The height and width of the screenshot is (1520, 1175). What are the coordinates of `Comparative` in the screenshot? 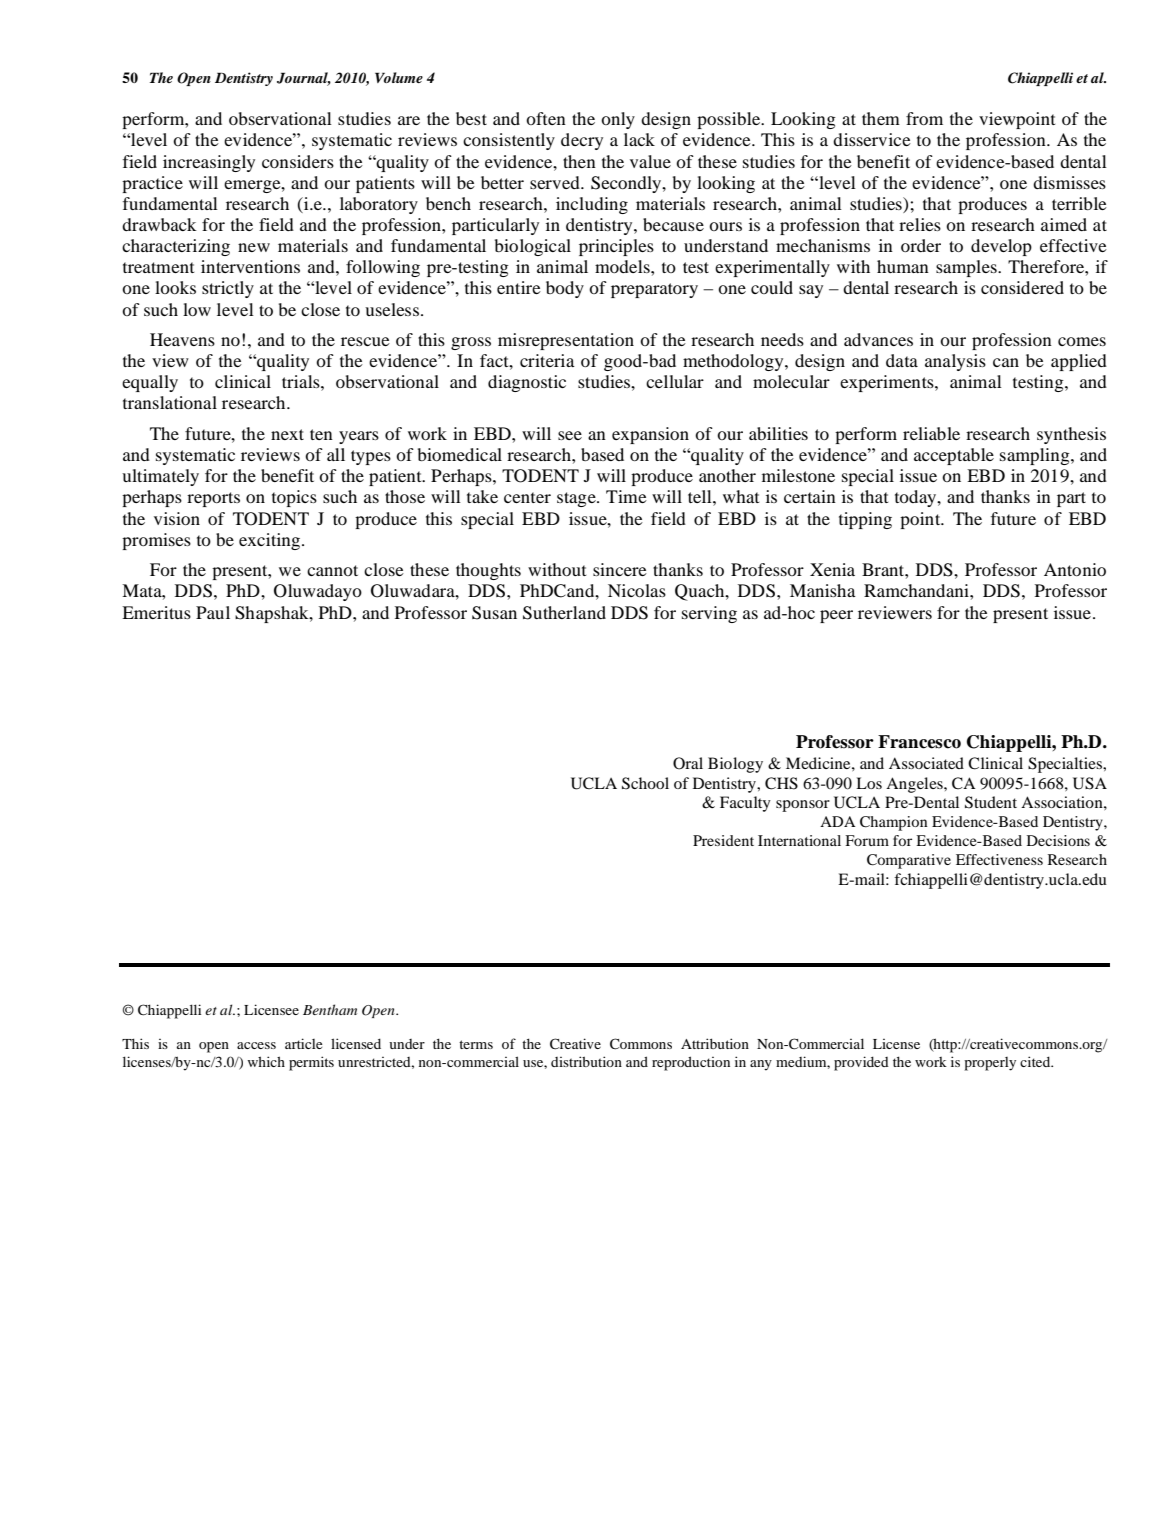 It's located at (909, 861).
